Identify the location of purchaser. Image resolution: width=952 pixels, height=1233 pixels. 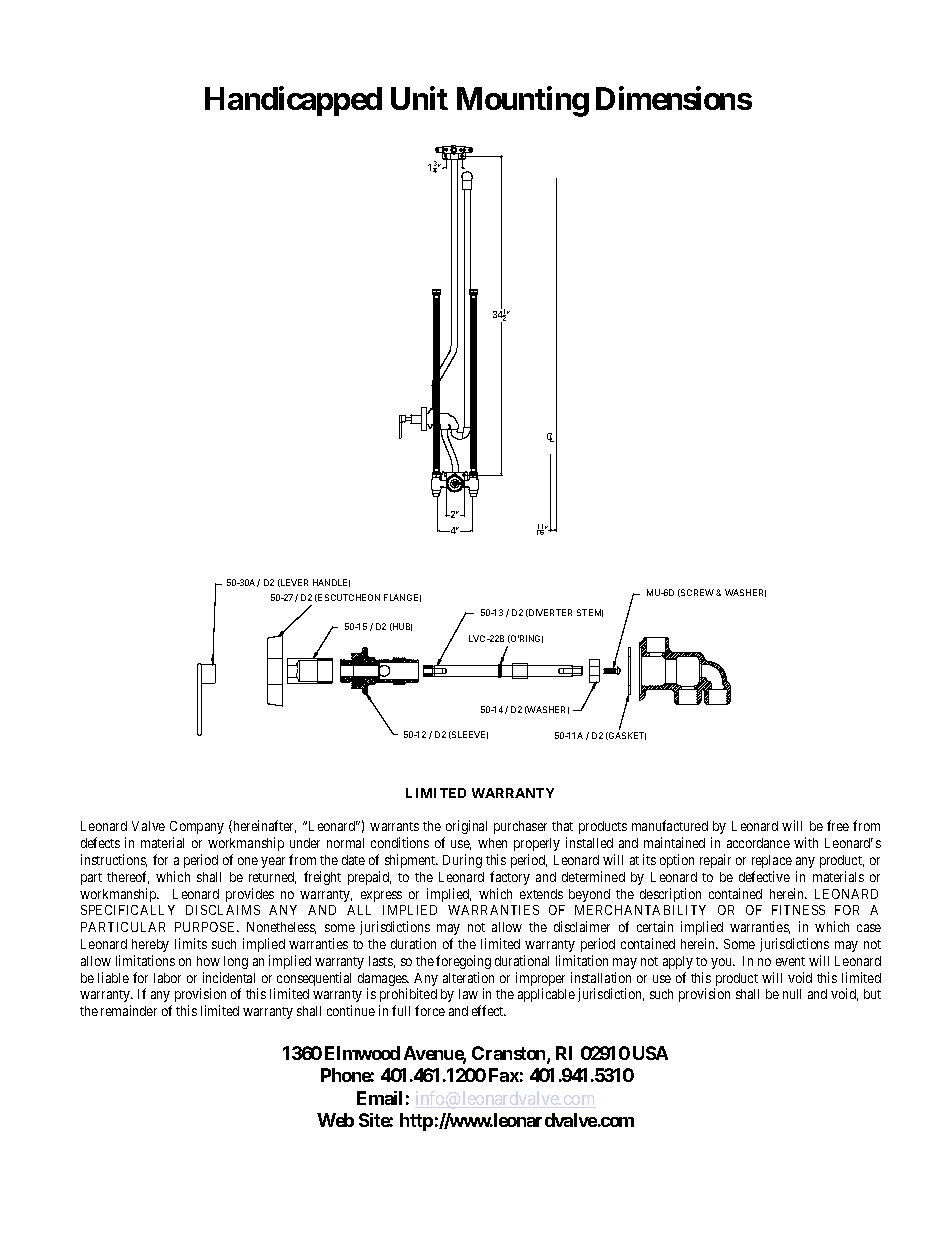
(520, 827).
